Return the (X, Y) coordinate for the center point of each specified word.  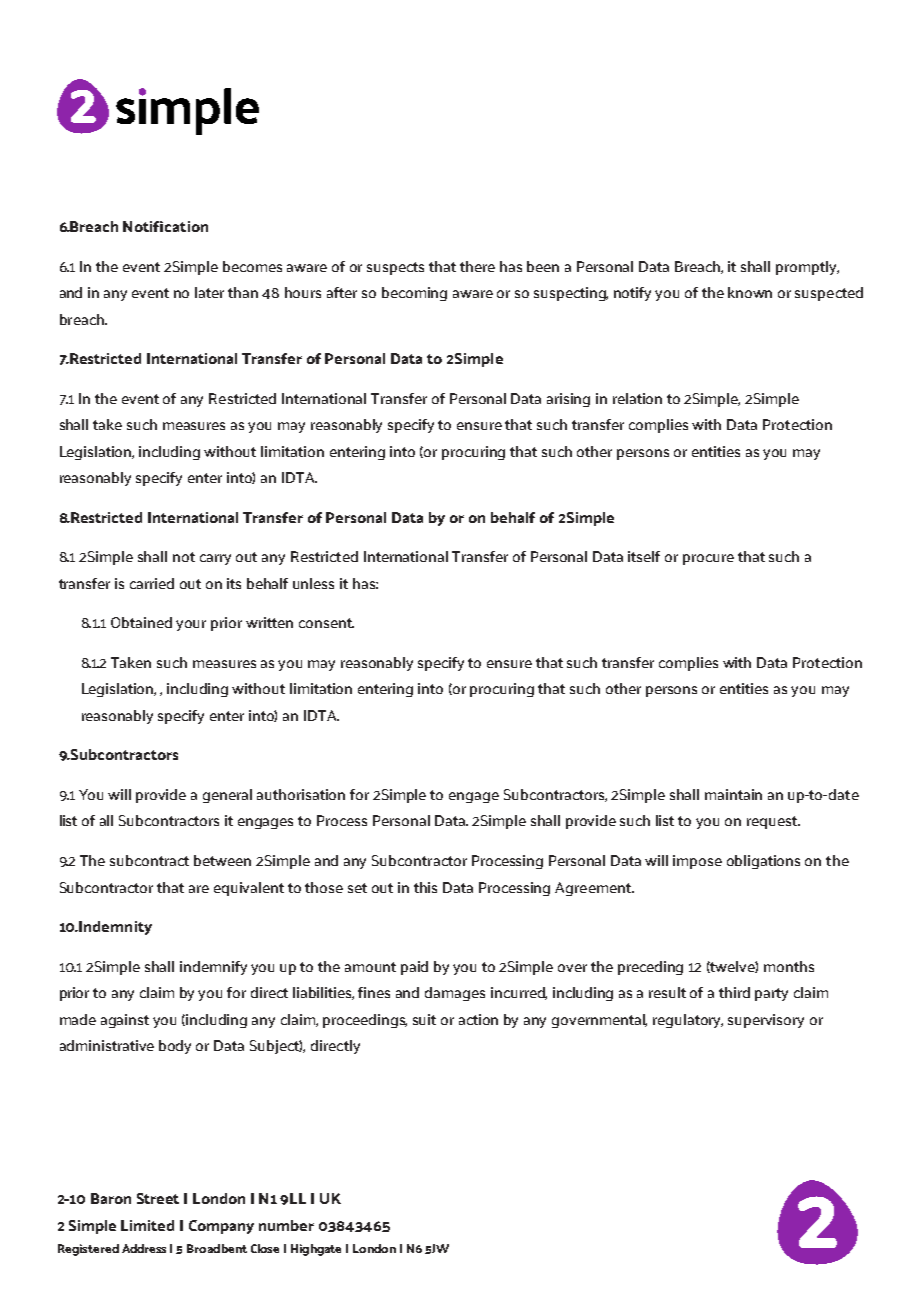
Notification (165, 226)
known (750, 292)
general (227, 796)
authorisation (301, 794)
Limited (147, 1225)
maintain (733, 794)
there (477, 266)
